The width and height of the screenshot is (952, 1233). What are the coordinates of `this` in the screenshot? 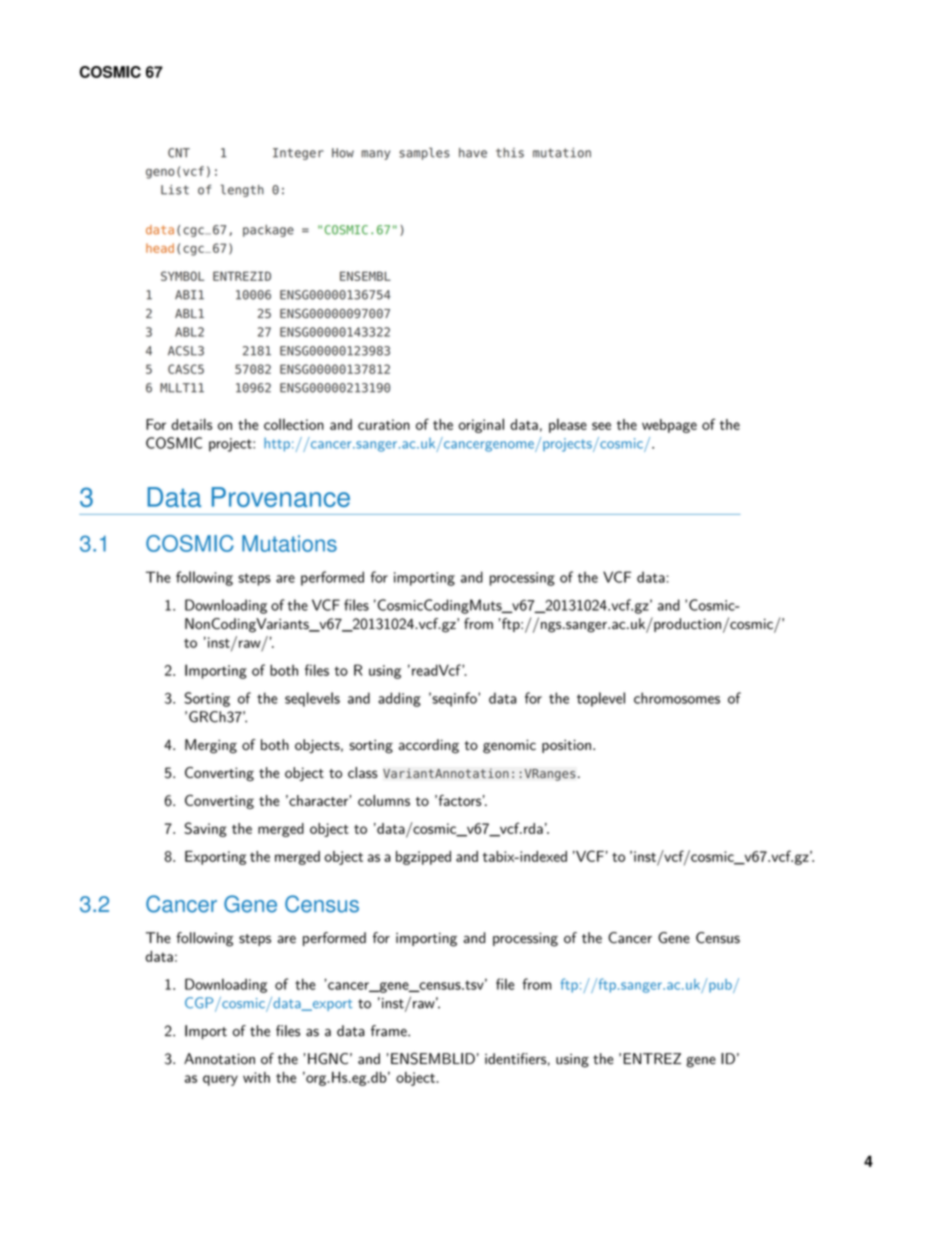 It's located at (510, 153).
